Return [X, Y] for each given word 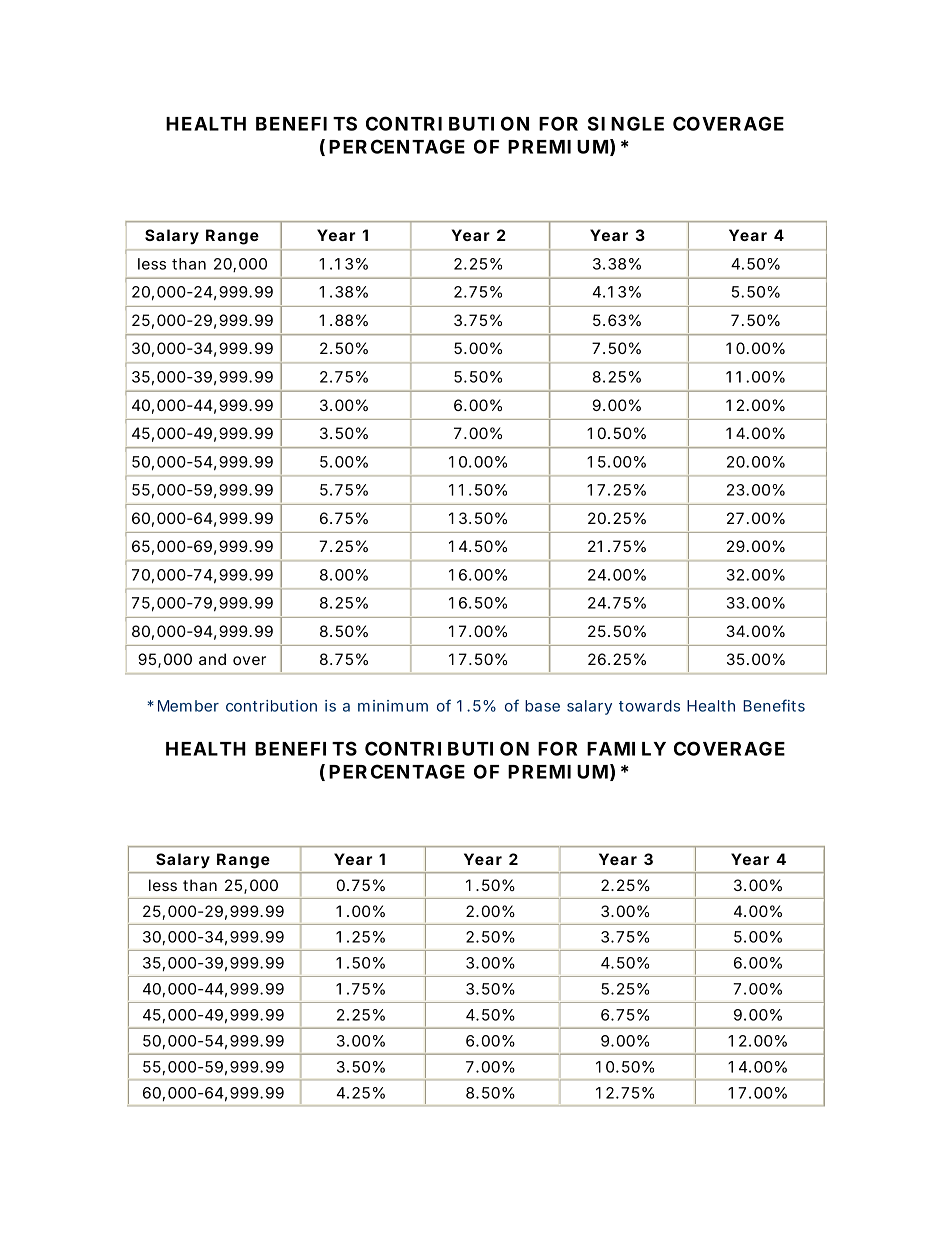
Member [188, 706]
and [212, 659]
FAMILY [626, 749]
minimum [393, 706]
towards [649, 706]
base [542, 706]
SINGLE [626, 123]
